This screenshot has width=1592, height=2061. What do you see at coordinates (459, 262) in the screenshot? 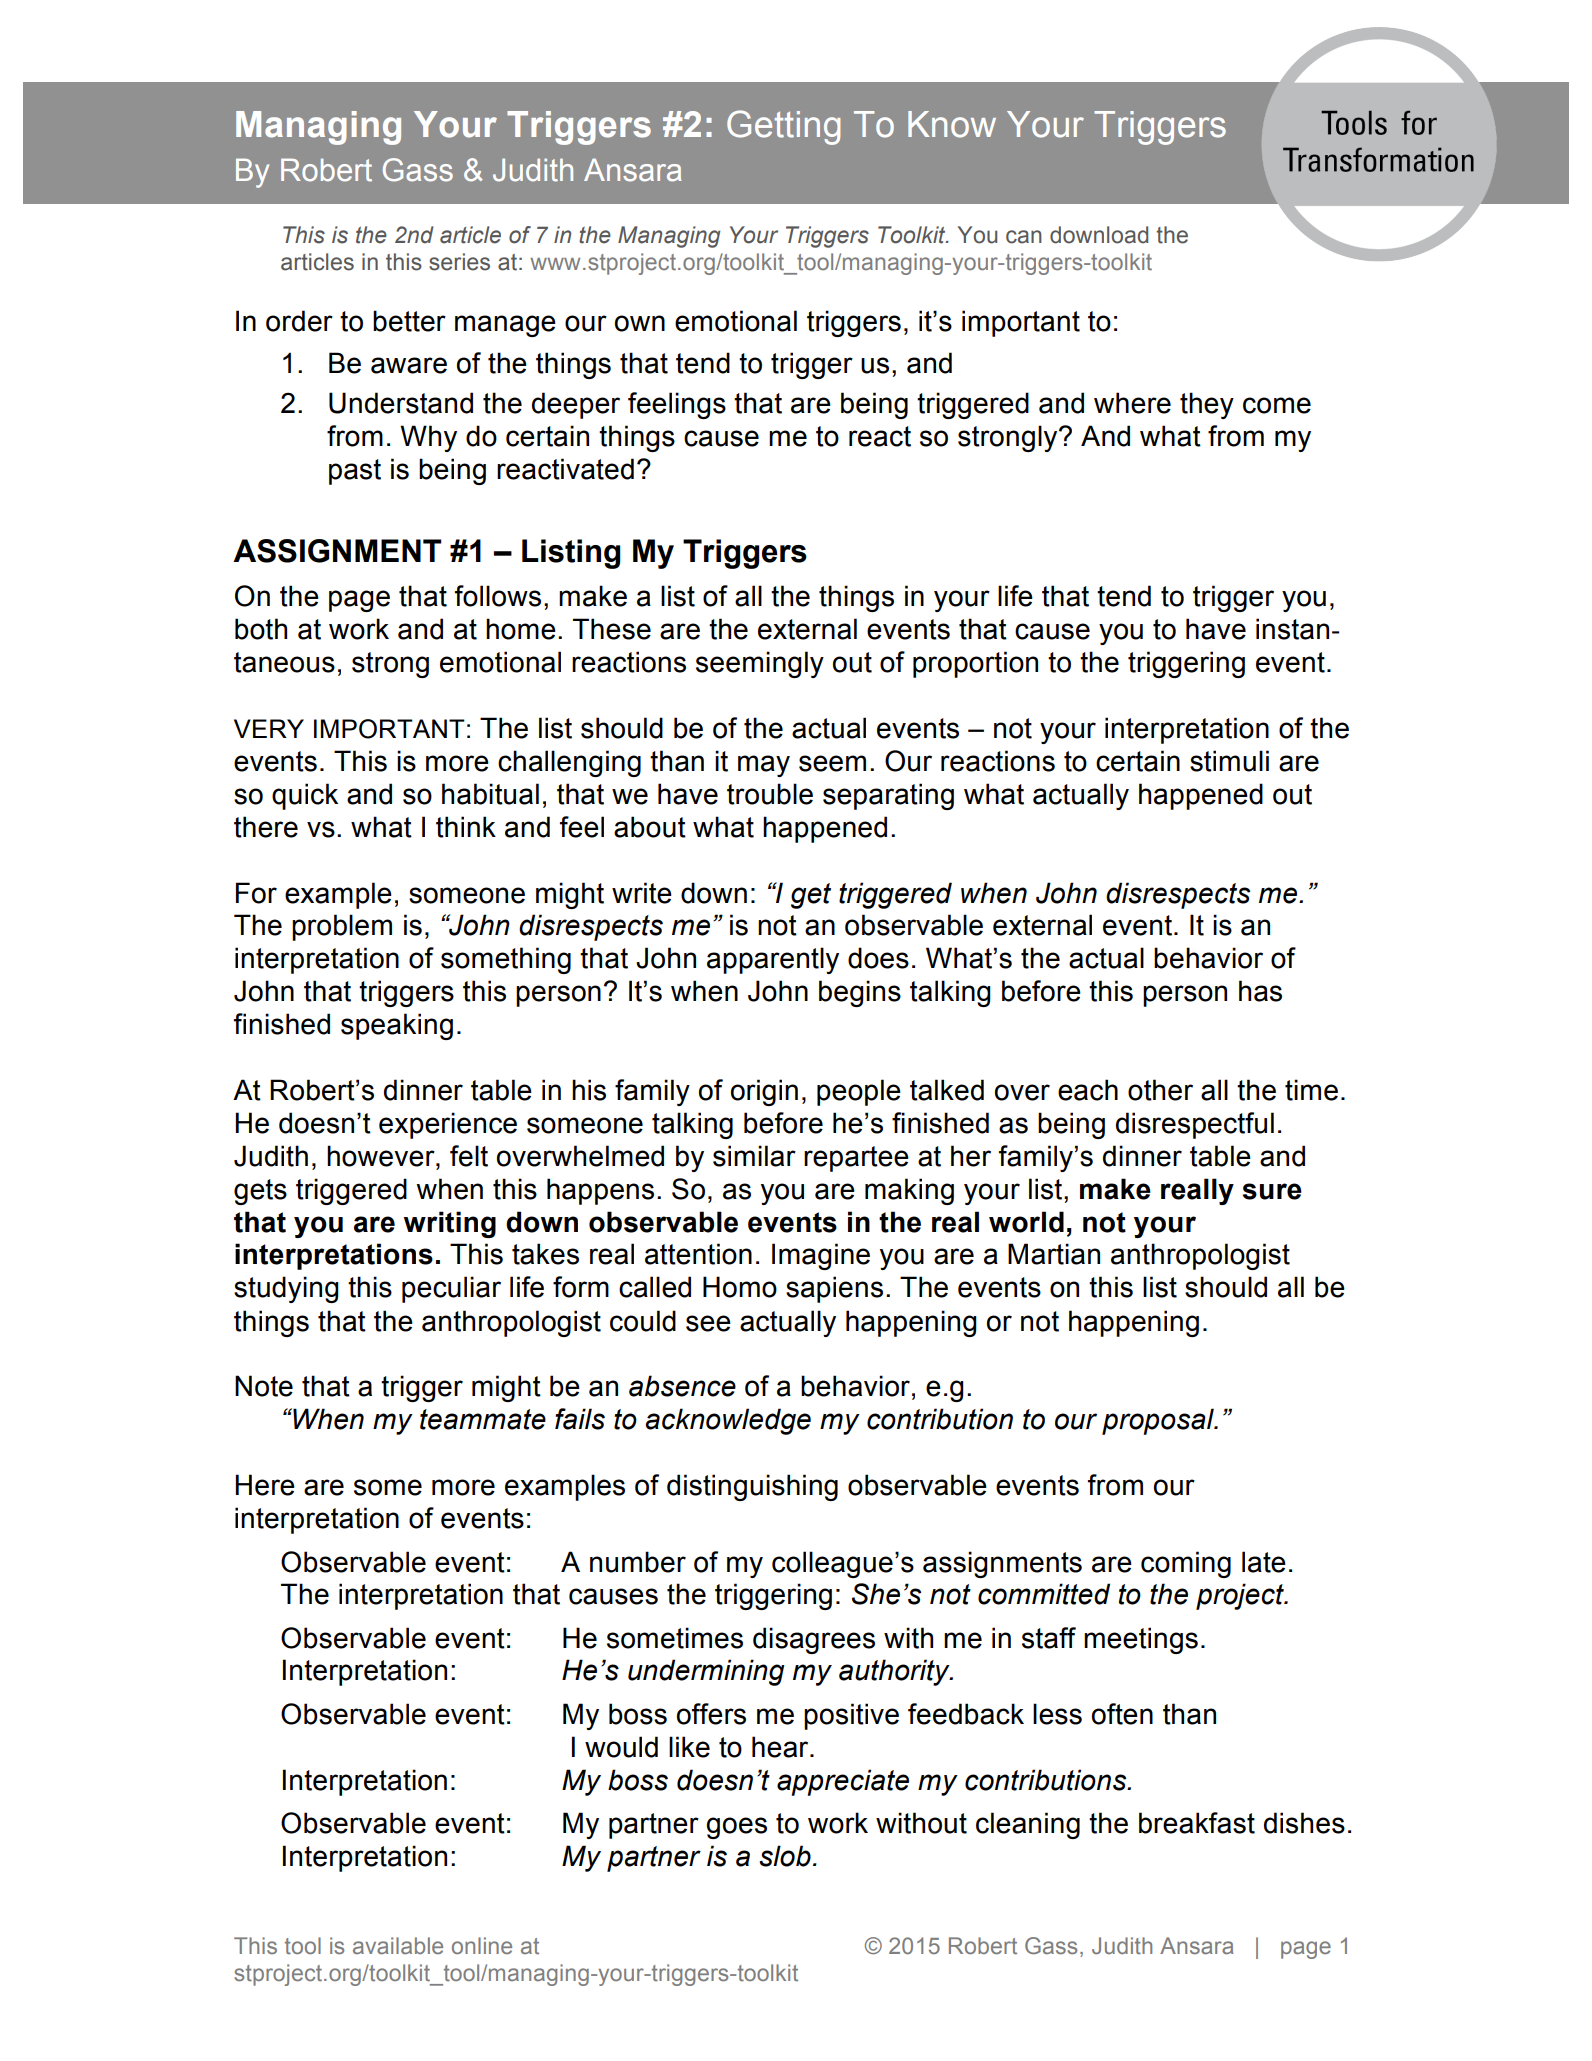
I see `series` at bounding box center [459, 262].
